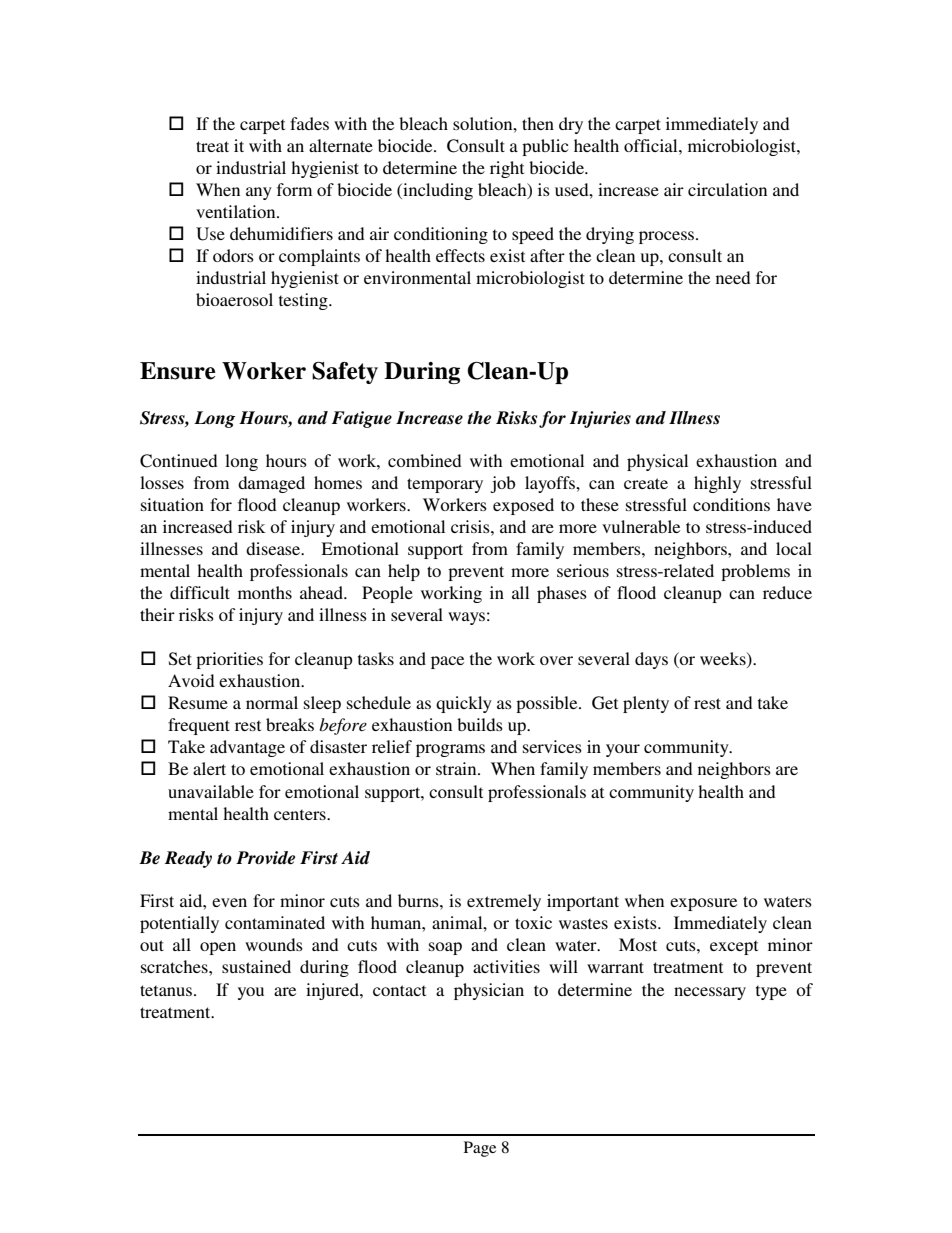 The height and width of the page is (1233, 952). Describe the element at coordinates (651, 660) in the page. I see `days` at that location.
